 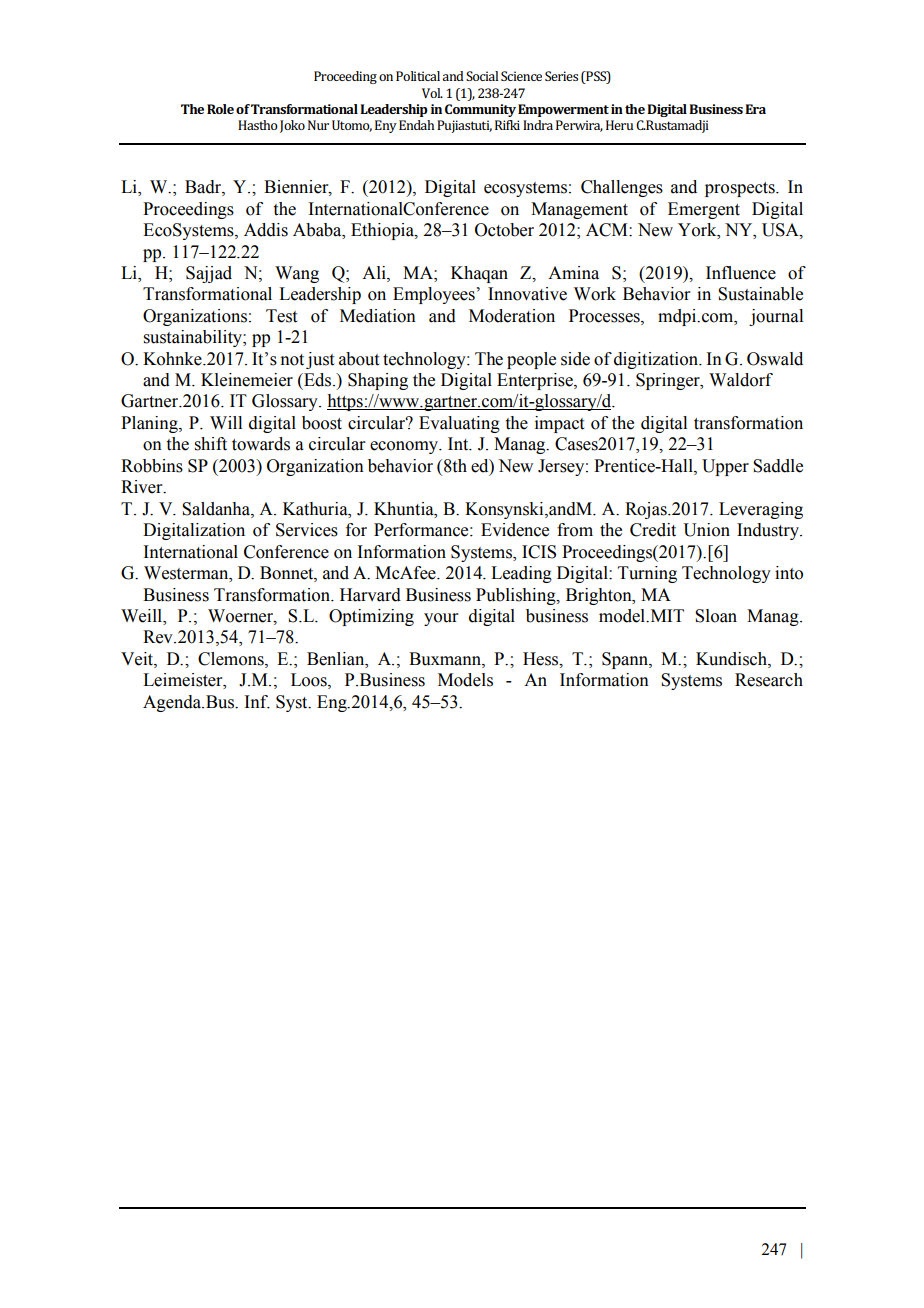 What do you see at coordinates (542, 659) in the screenshot?
I see `Hess` at bounding box center [542, 659].
